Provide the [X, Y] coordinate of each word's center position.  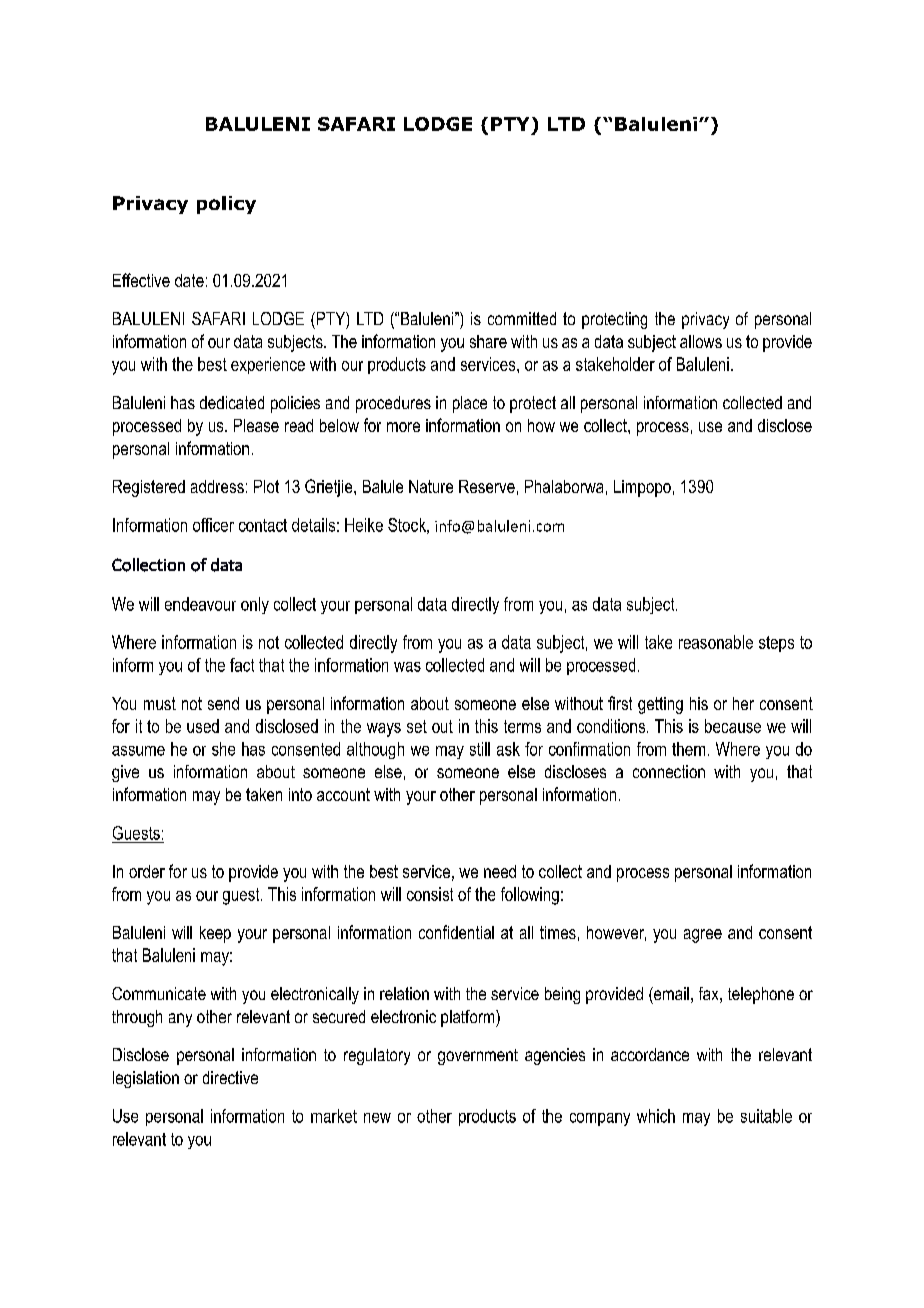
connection [669, 771]
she [223, 749]
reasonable [716, 642]
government [478, 1057]
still [480, 749]
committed [522, 318]
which [656, 1116]
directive [230, 1077]
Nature [431, 486]
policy [226, 205]
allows [701, 341]
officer [213, 525]
